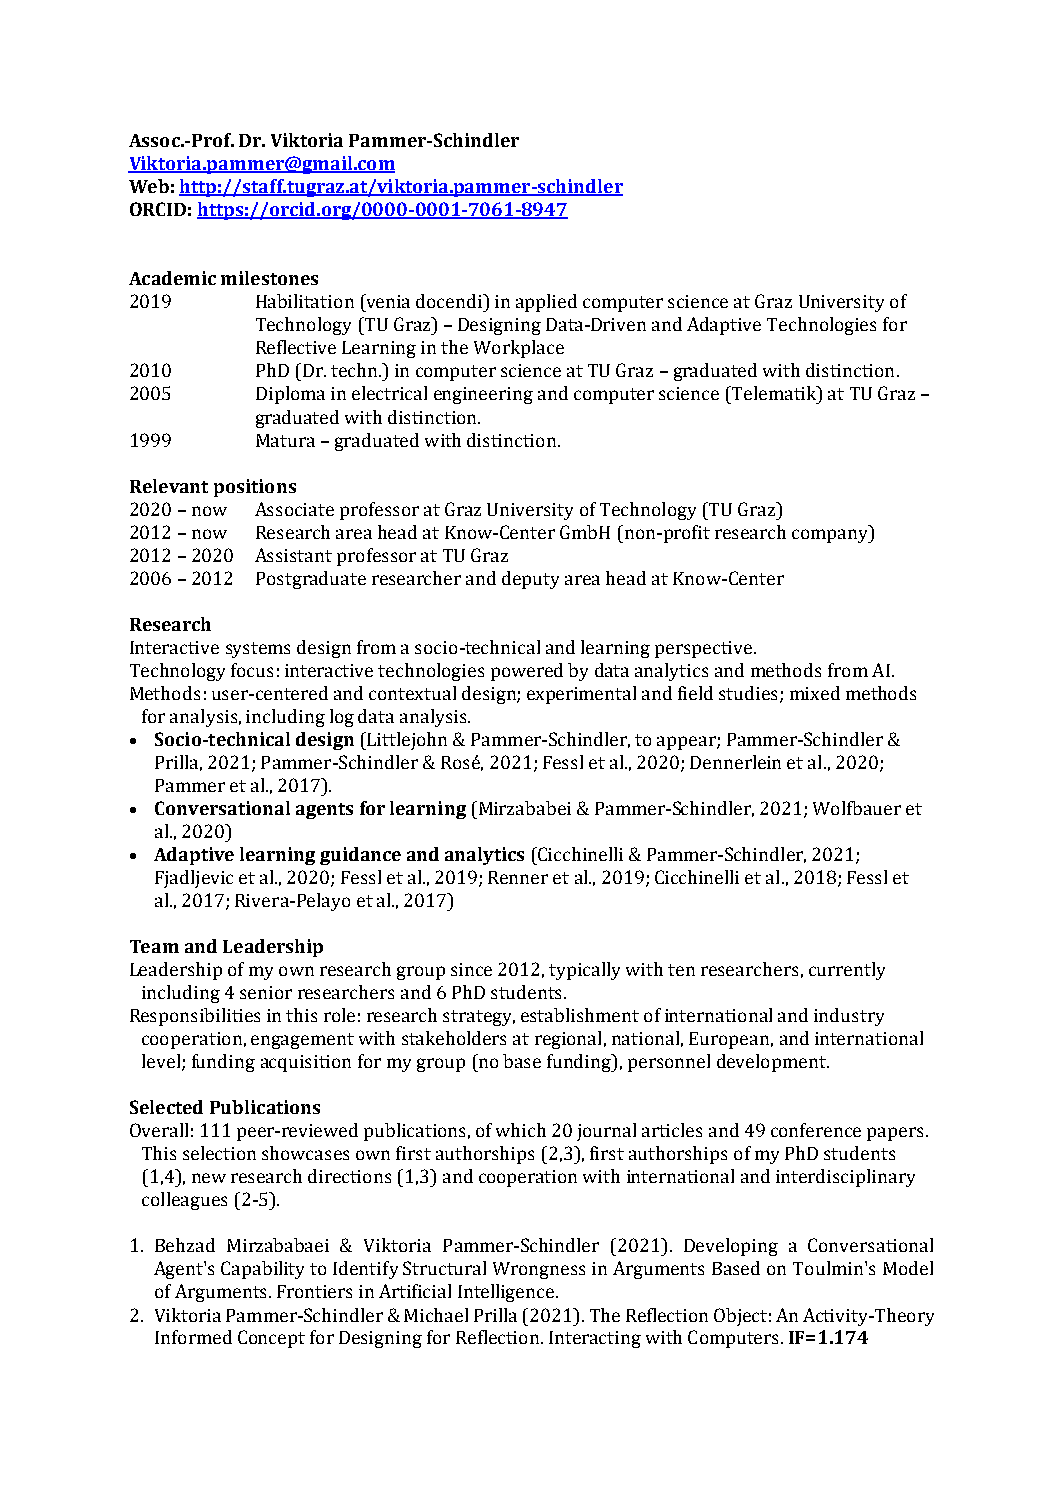 Image resolution: width=1063 pixels, height=1503 pixels. What do you see at coordinates (269, 278) in the page?
I see `milestones` at bounding box center [269, 278].
